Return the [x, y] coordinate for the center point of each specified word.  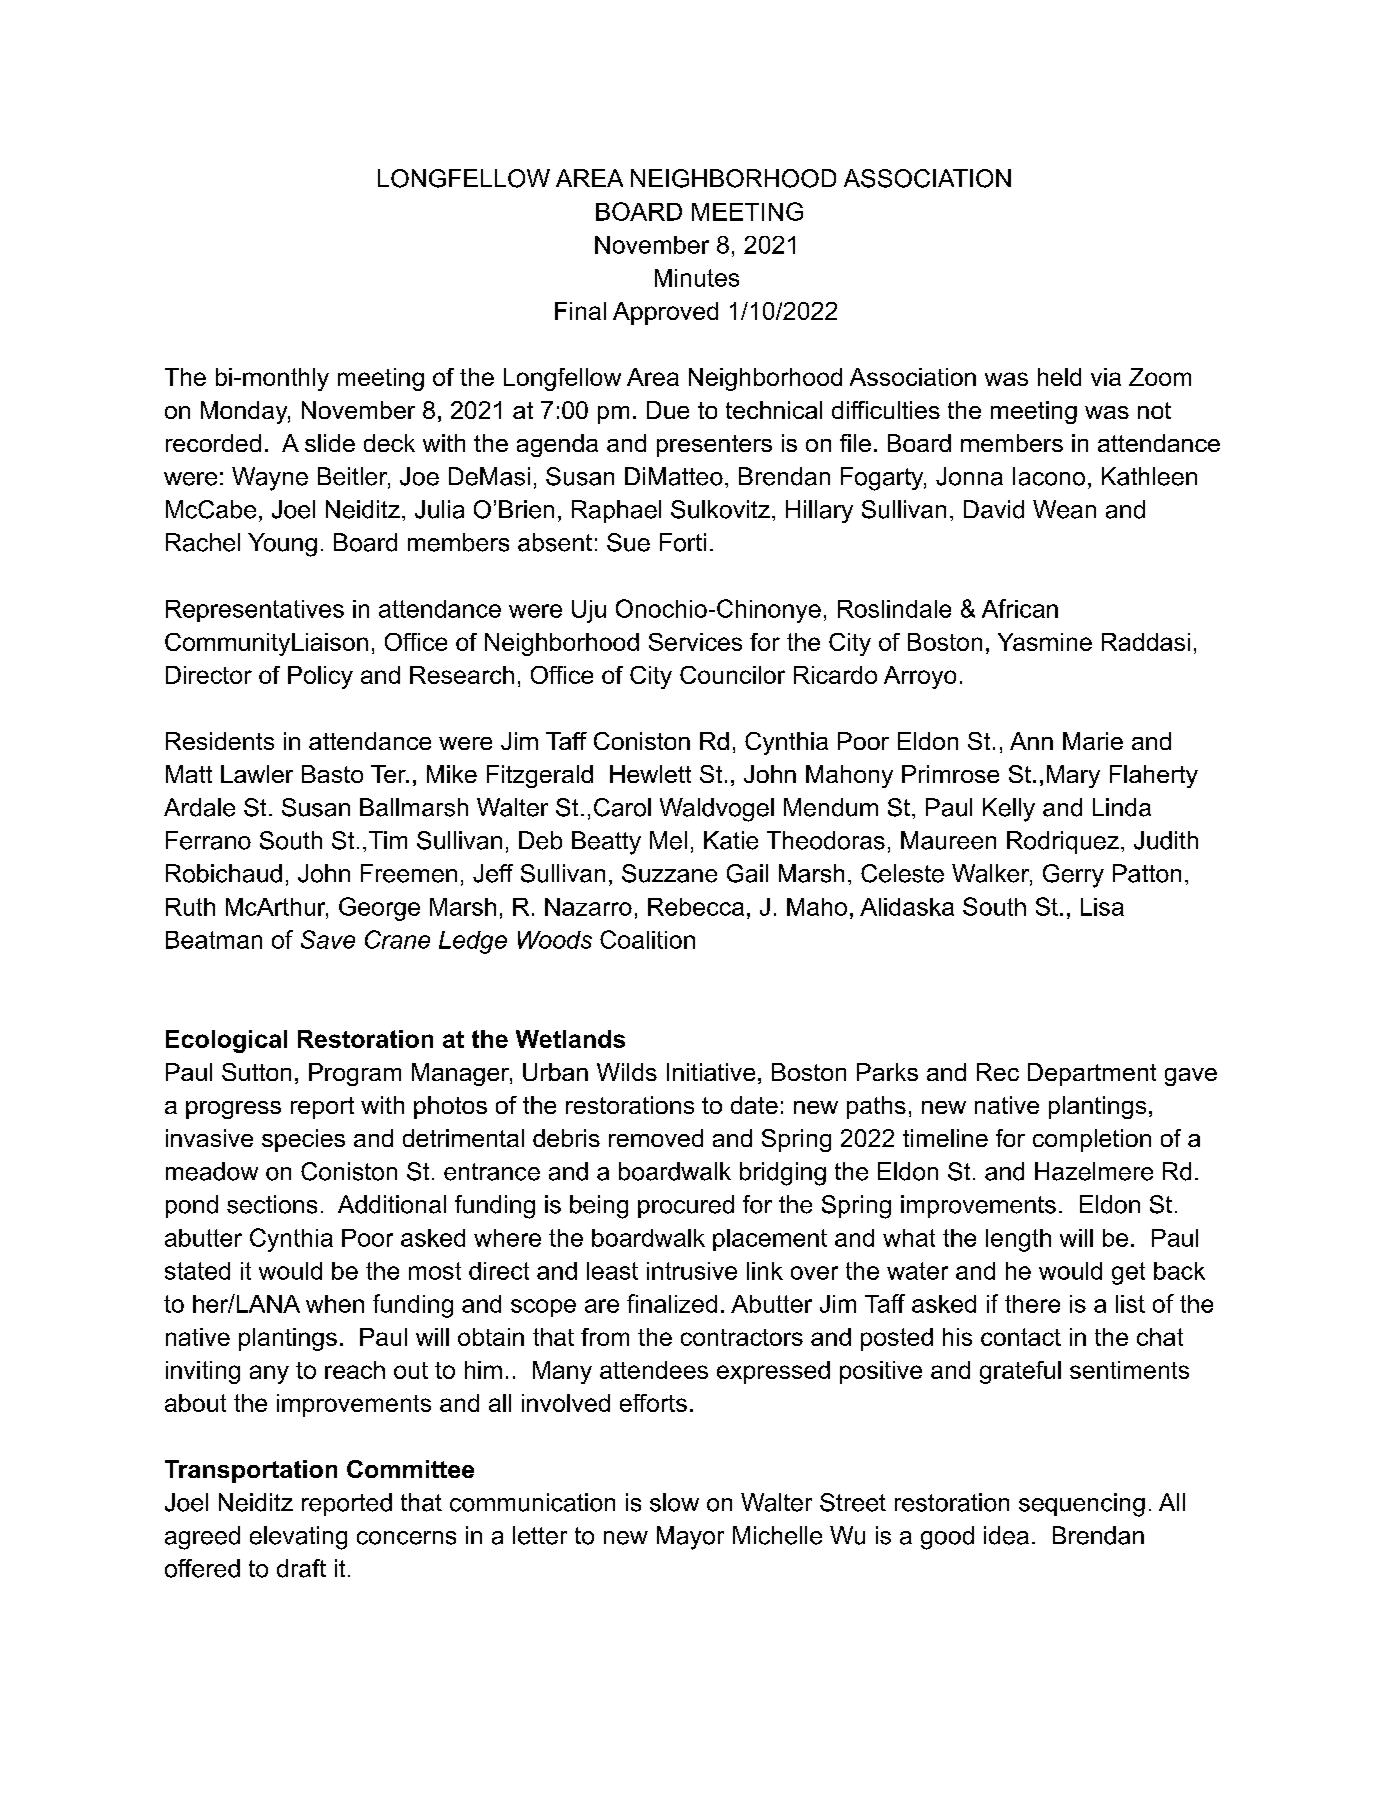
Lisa [1102, 907]
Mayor [690, 1538]
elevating [298, 1538]
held [1059, 377]
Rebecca [696, 907]
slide [330, 443]
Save [328, 939]
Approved [665, 313]
